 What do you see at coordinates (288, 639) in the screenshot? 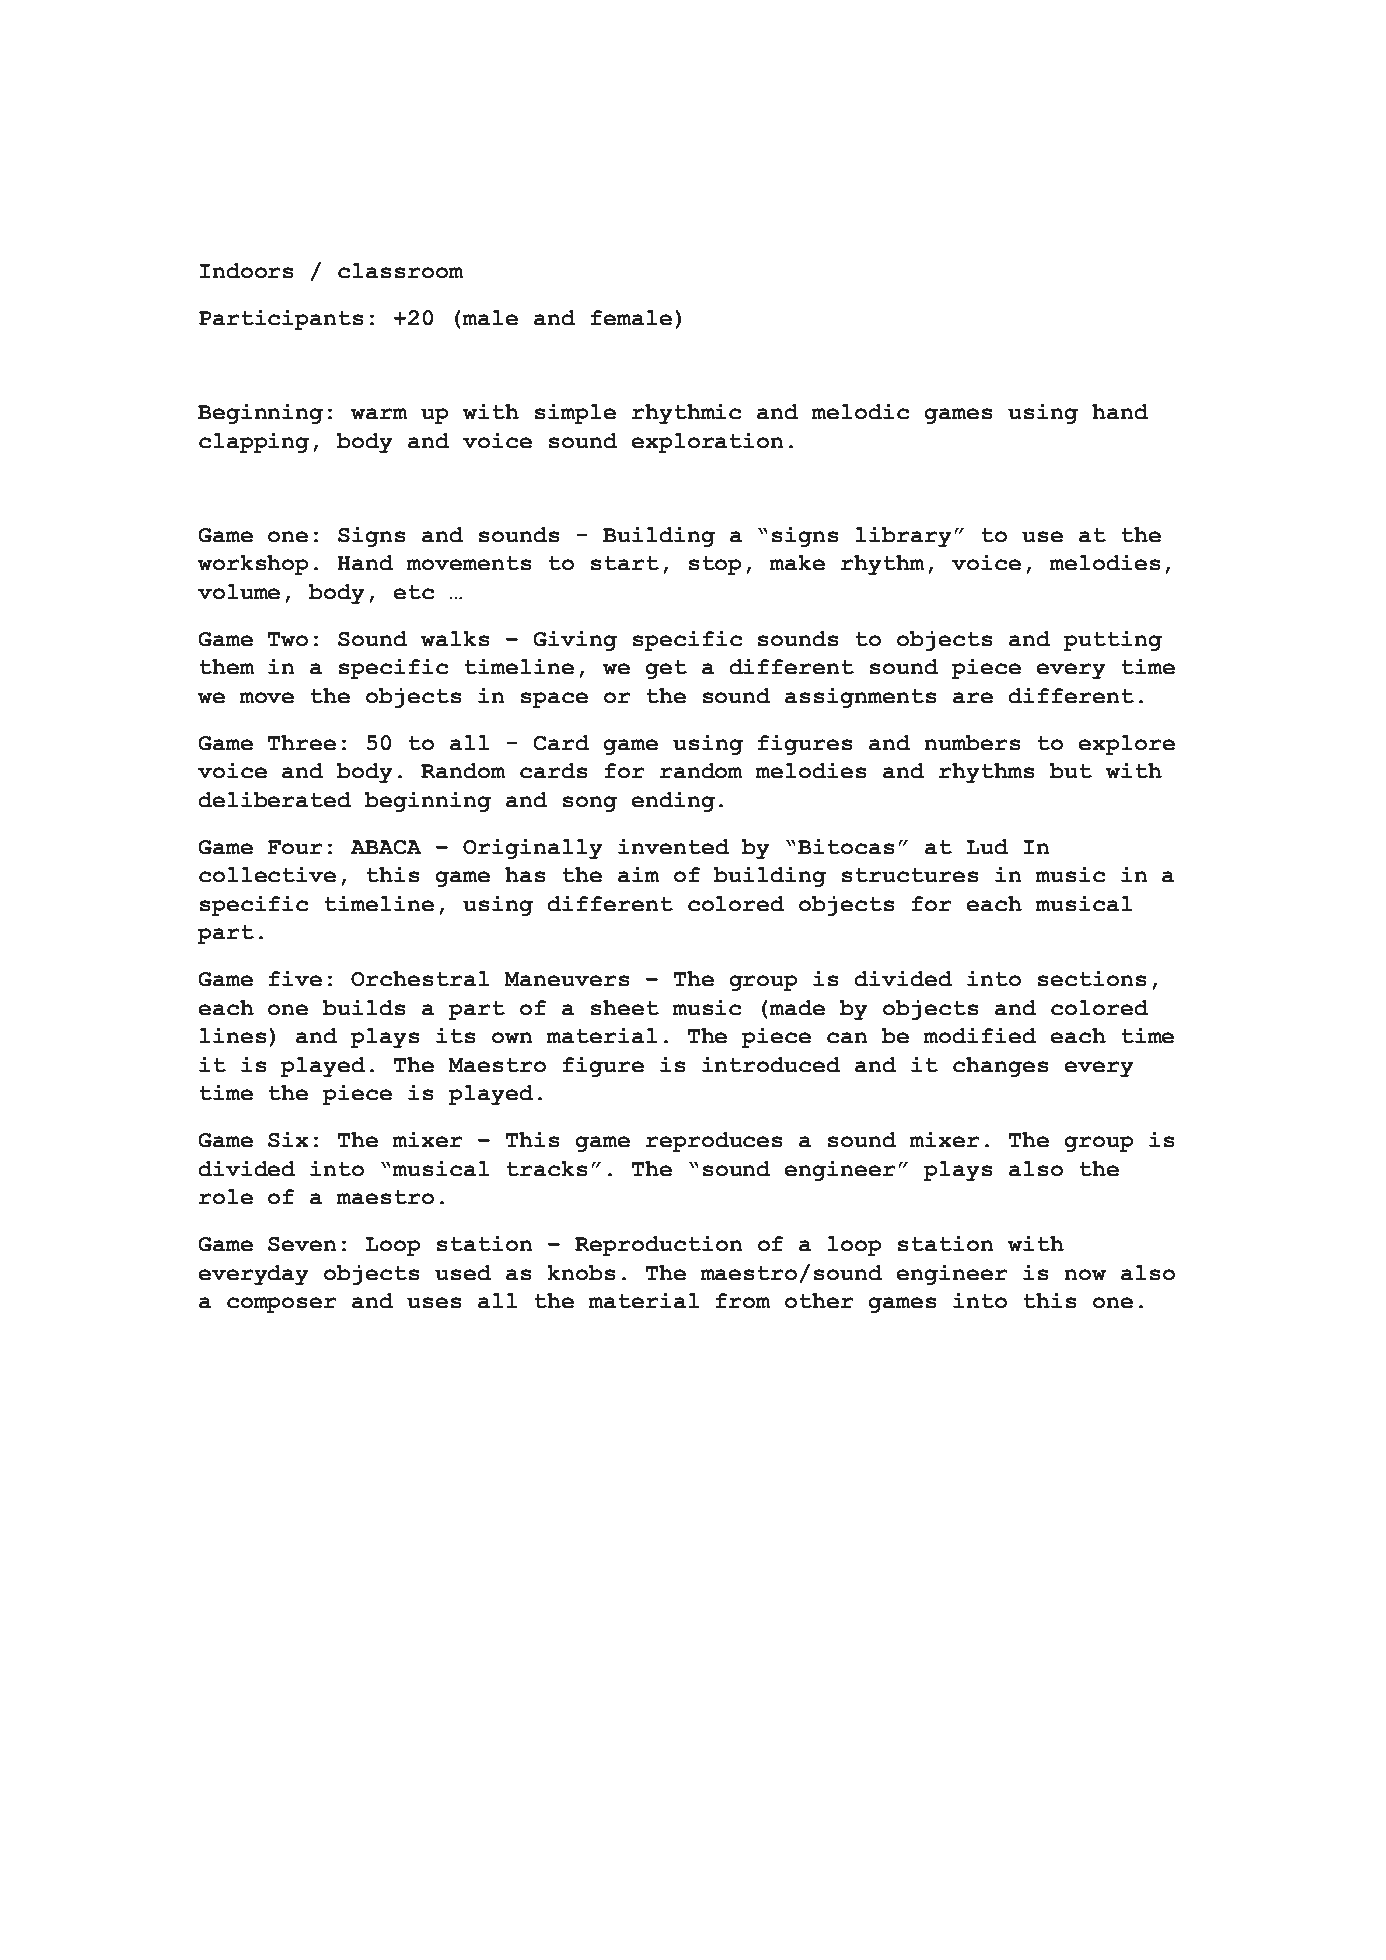
I see `Two` at bounding box center [288, 639].
